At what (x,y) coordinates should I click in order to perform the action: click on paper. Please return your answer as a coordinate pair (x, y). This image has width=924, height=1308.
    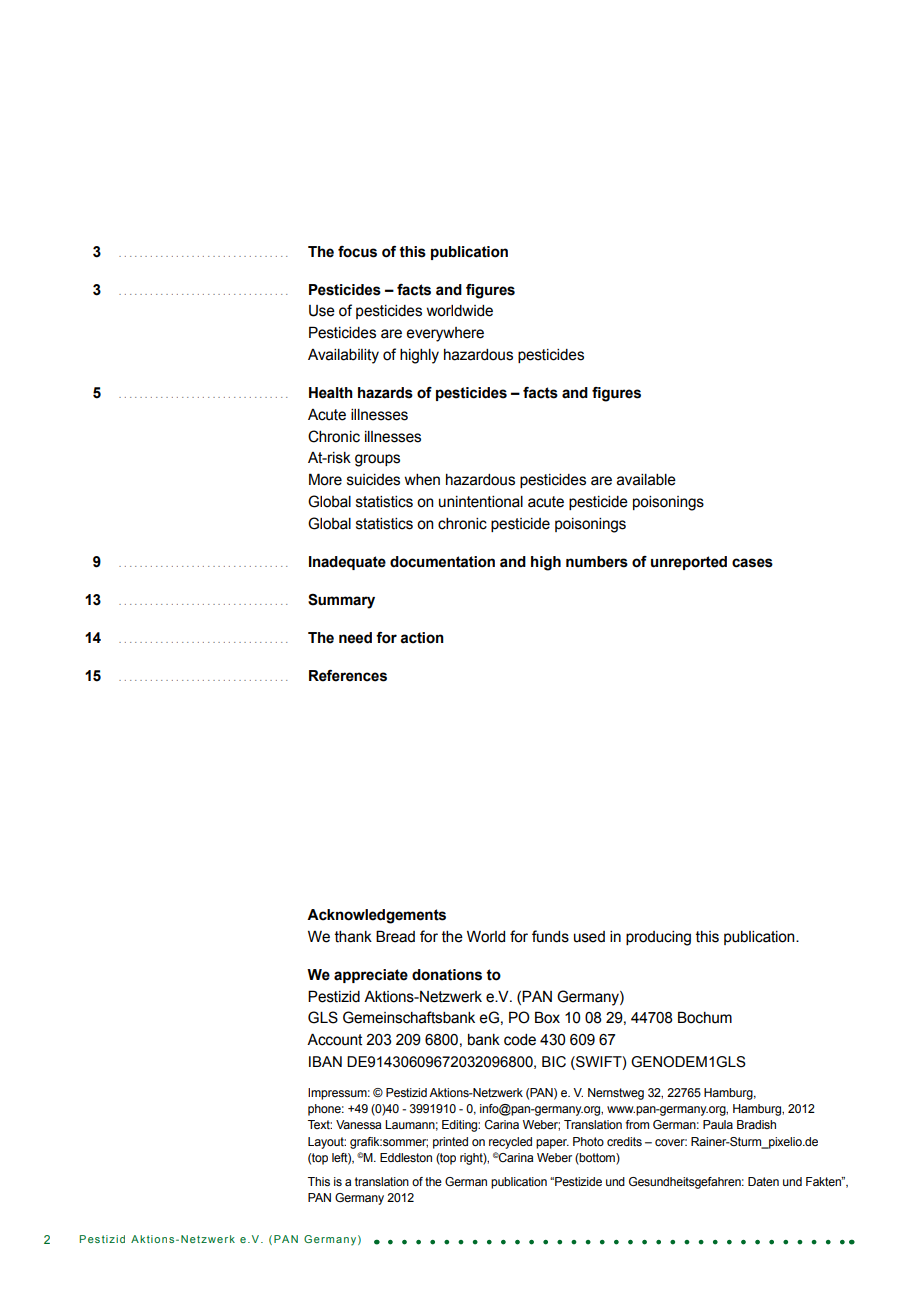
    Looking at the image, I should click on (552, 1144).
